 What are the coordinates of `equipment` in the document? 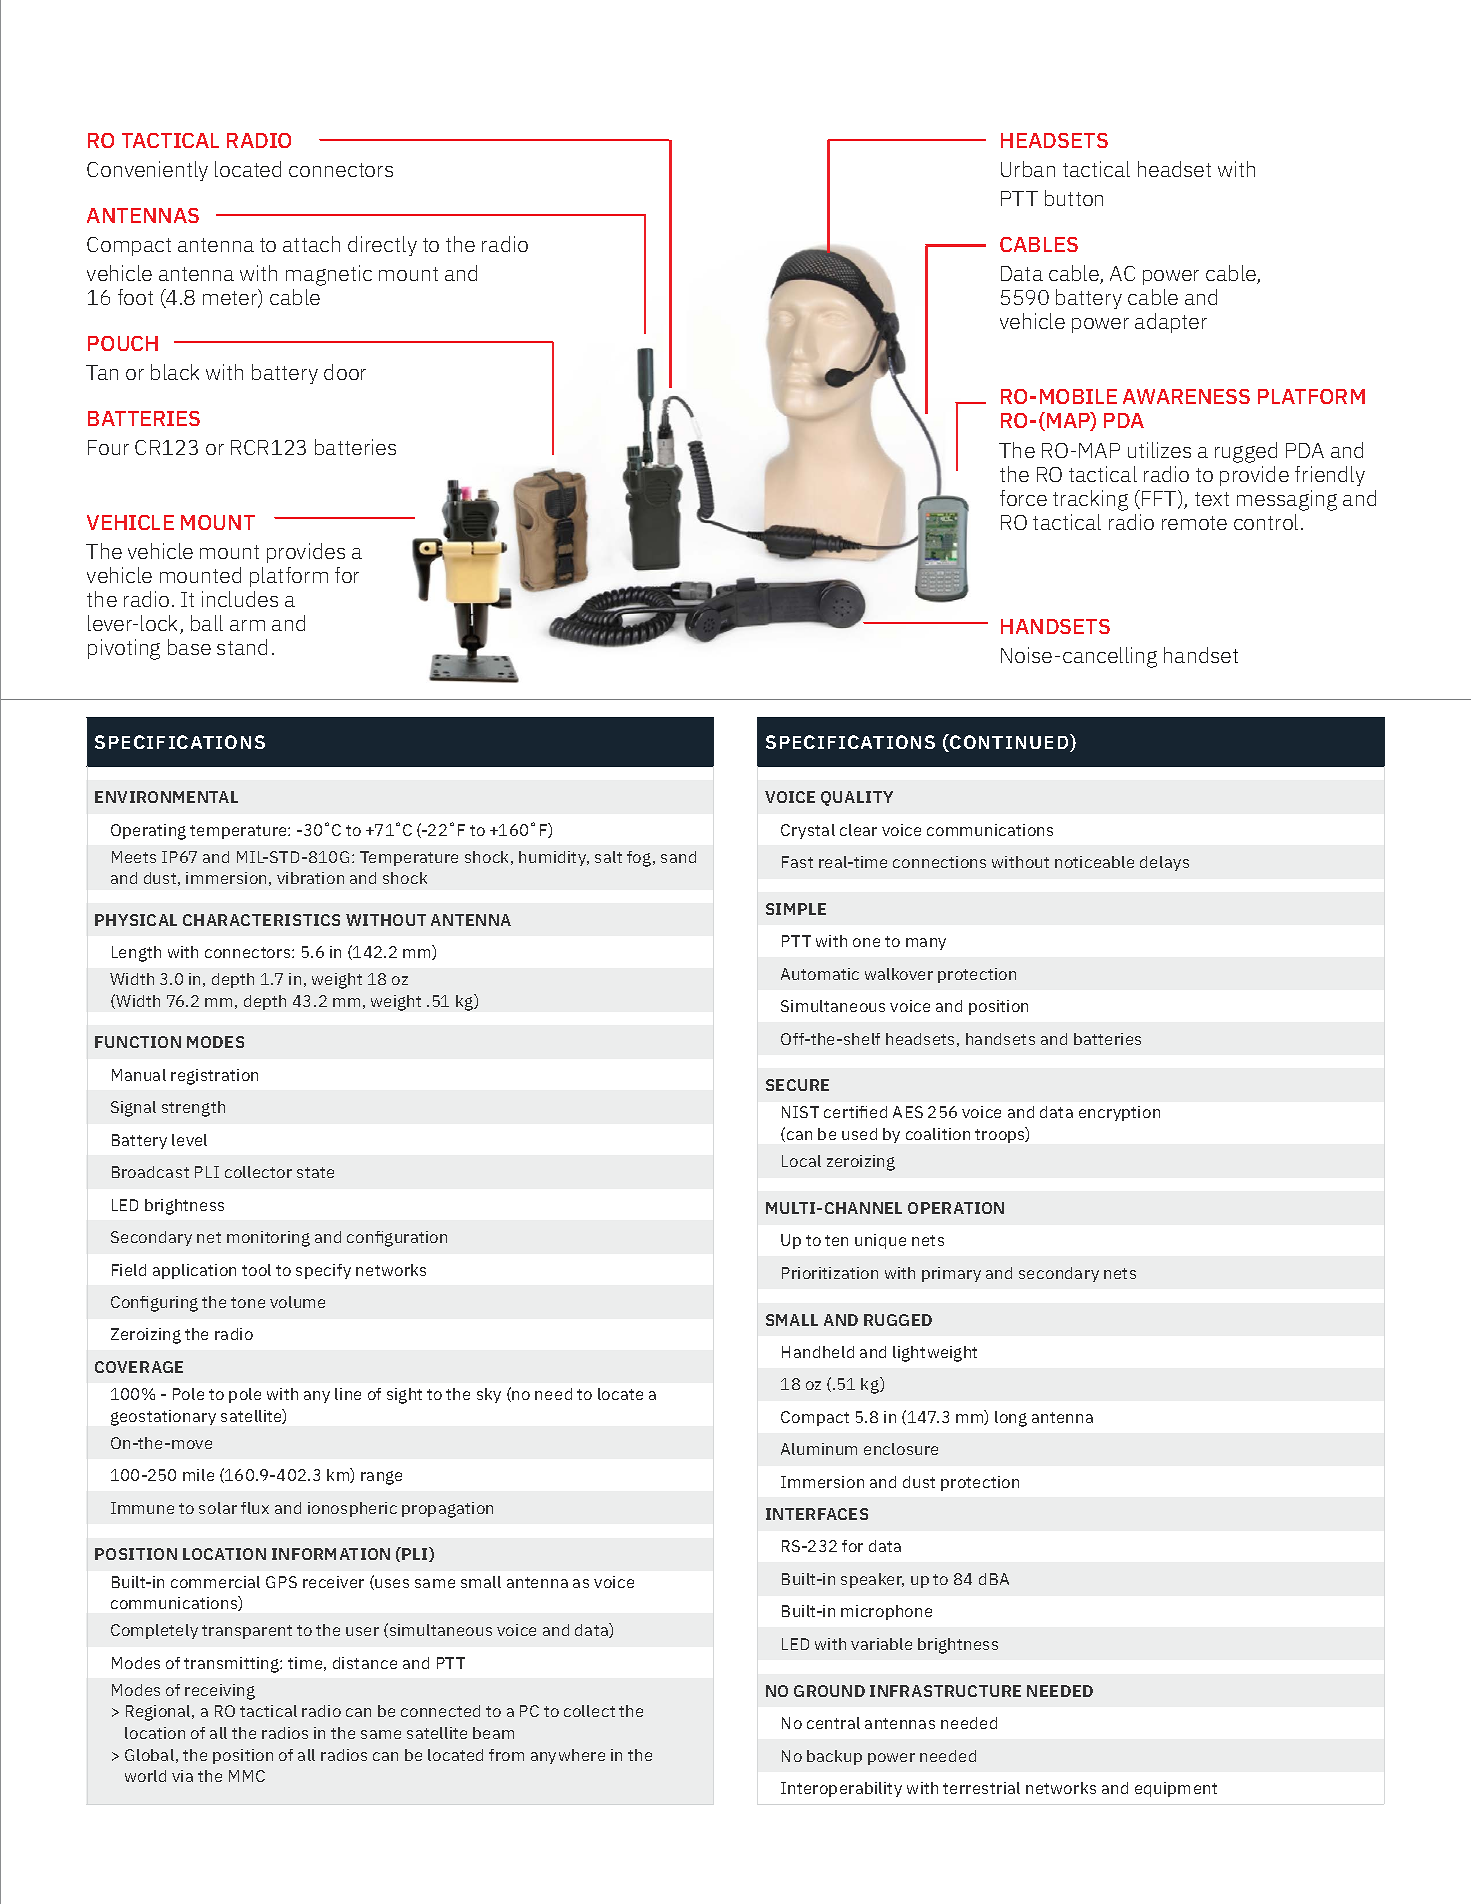 It's located at (1176, 1789).
